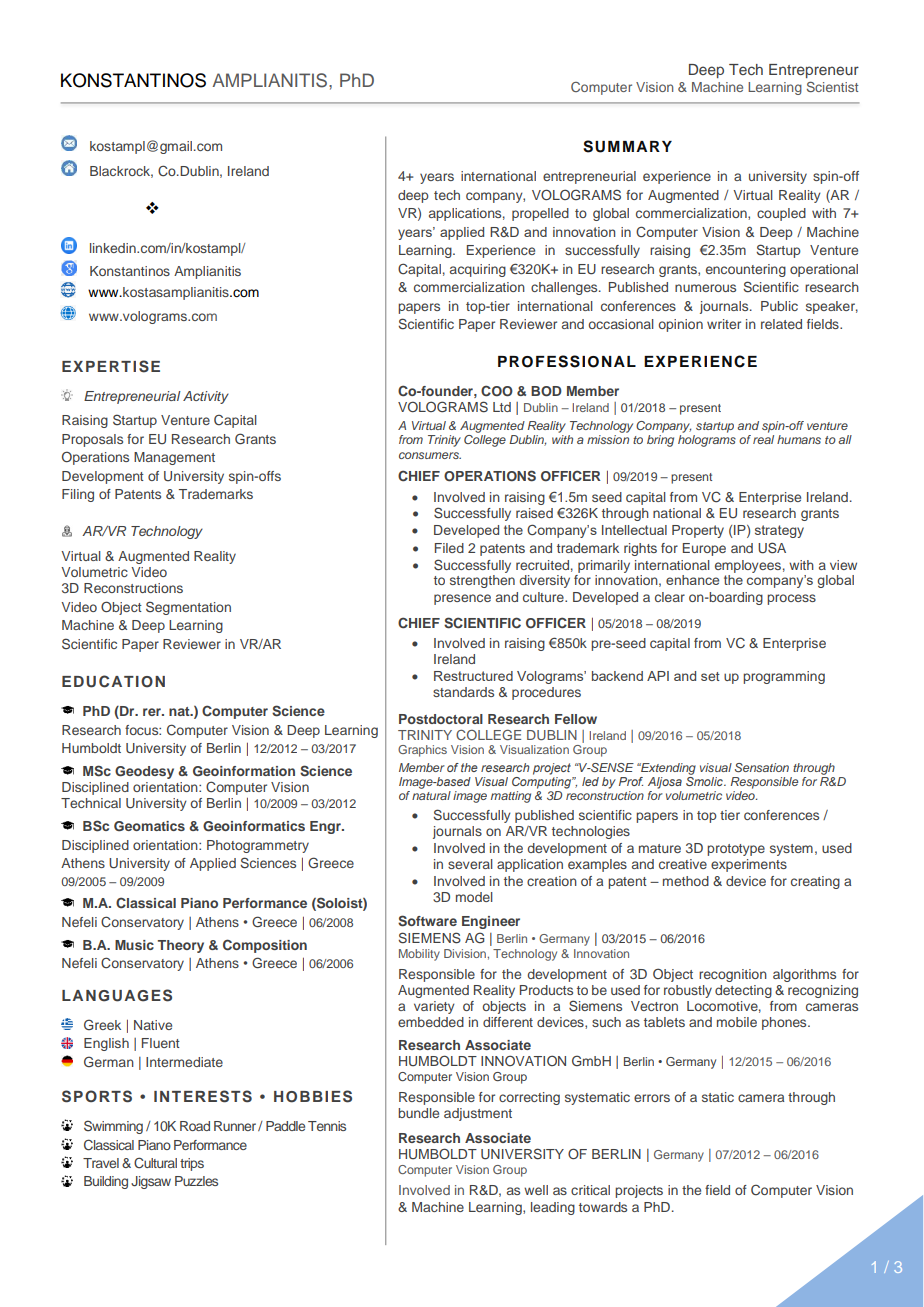 Image resolution: width=924 pixels, height=1307 pixels. What do you see at coordinates (832, 86) in the page?
I see `Scientist` at bounding box center [832, 86].
